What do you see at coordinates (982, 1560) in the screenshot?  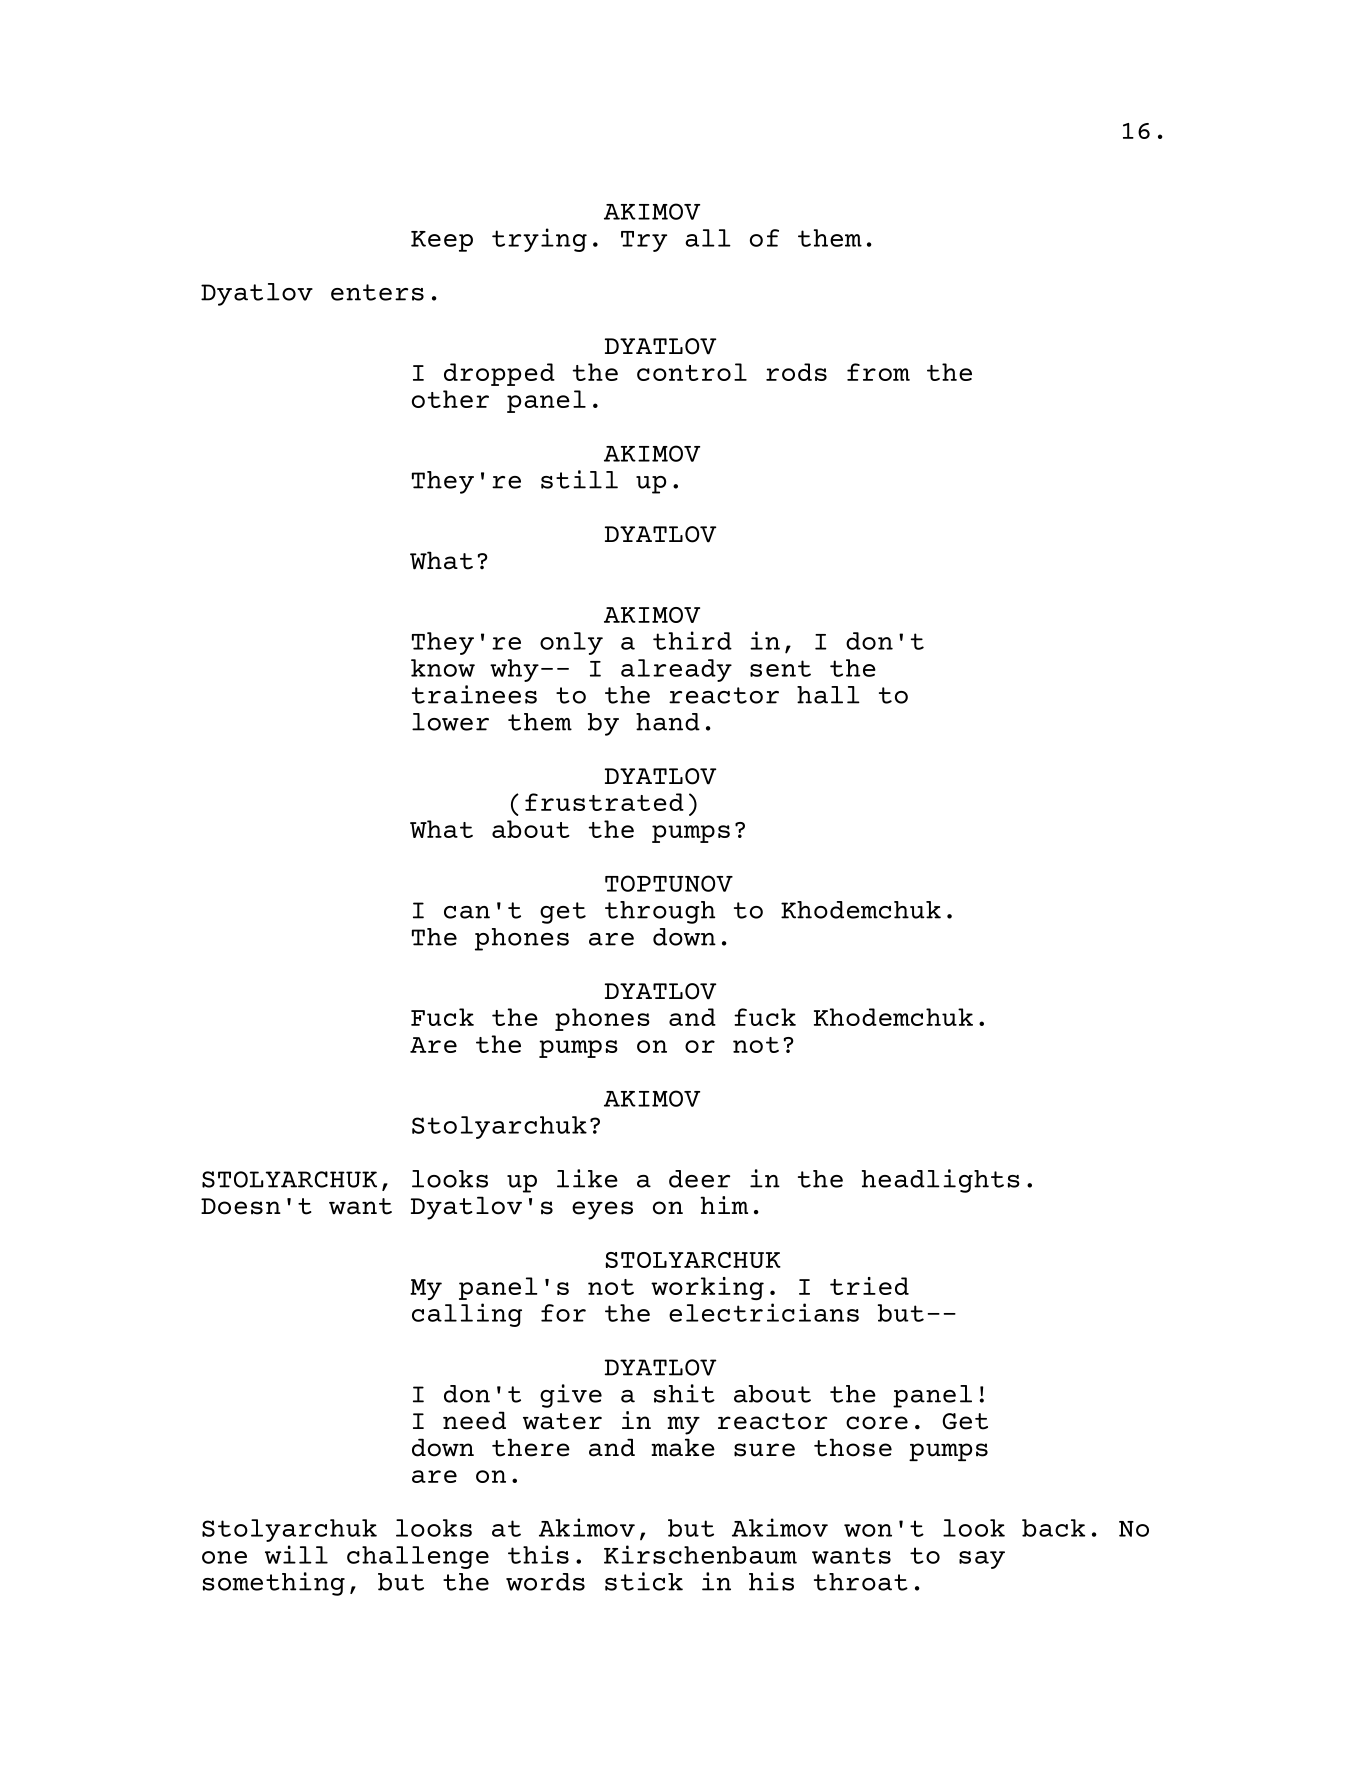 I see `say` at bounding box center [982, 1560].
